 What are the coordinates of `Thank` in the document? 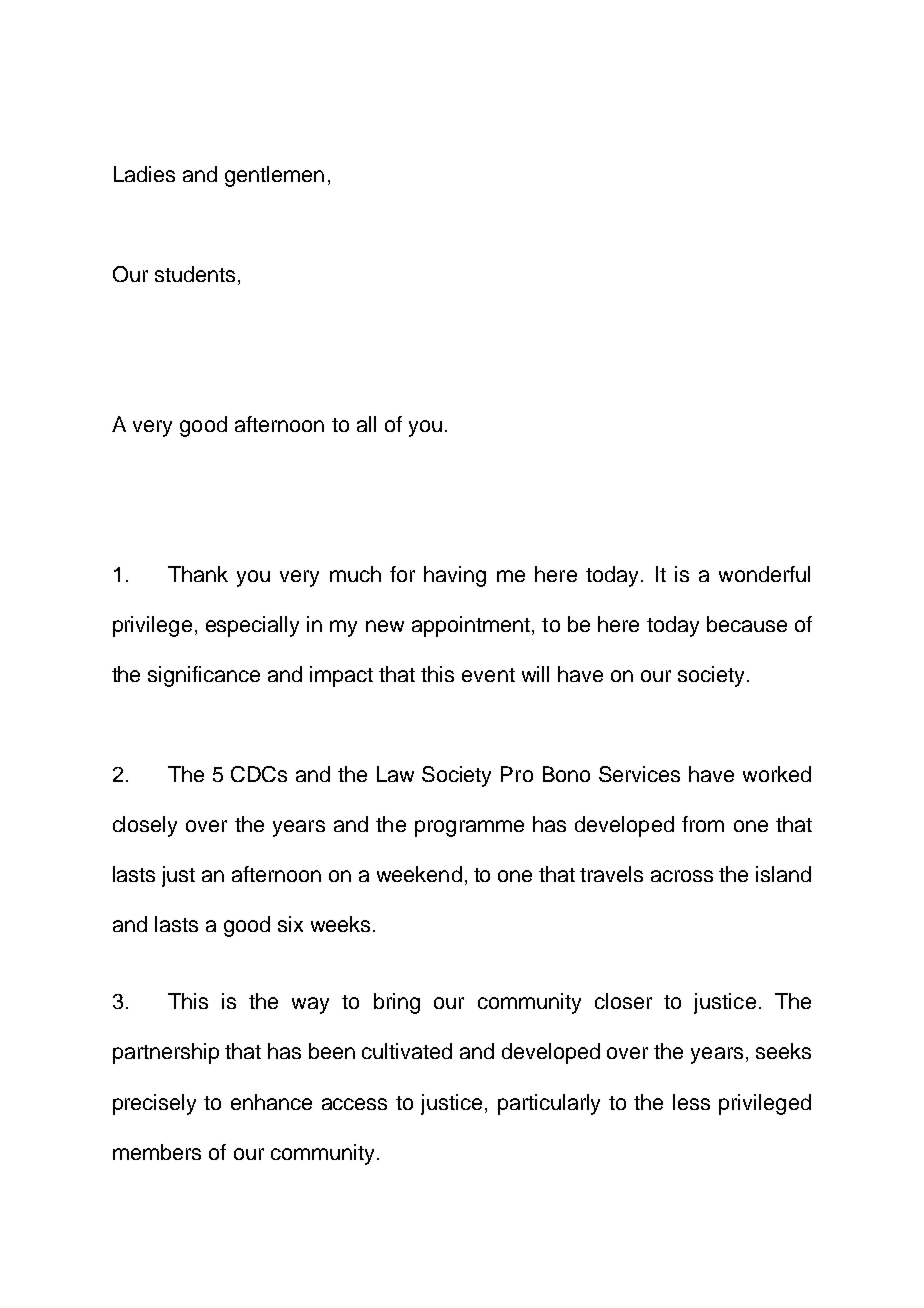 It's located at (198, 574).
